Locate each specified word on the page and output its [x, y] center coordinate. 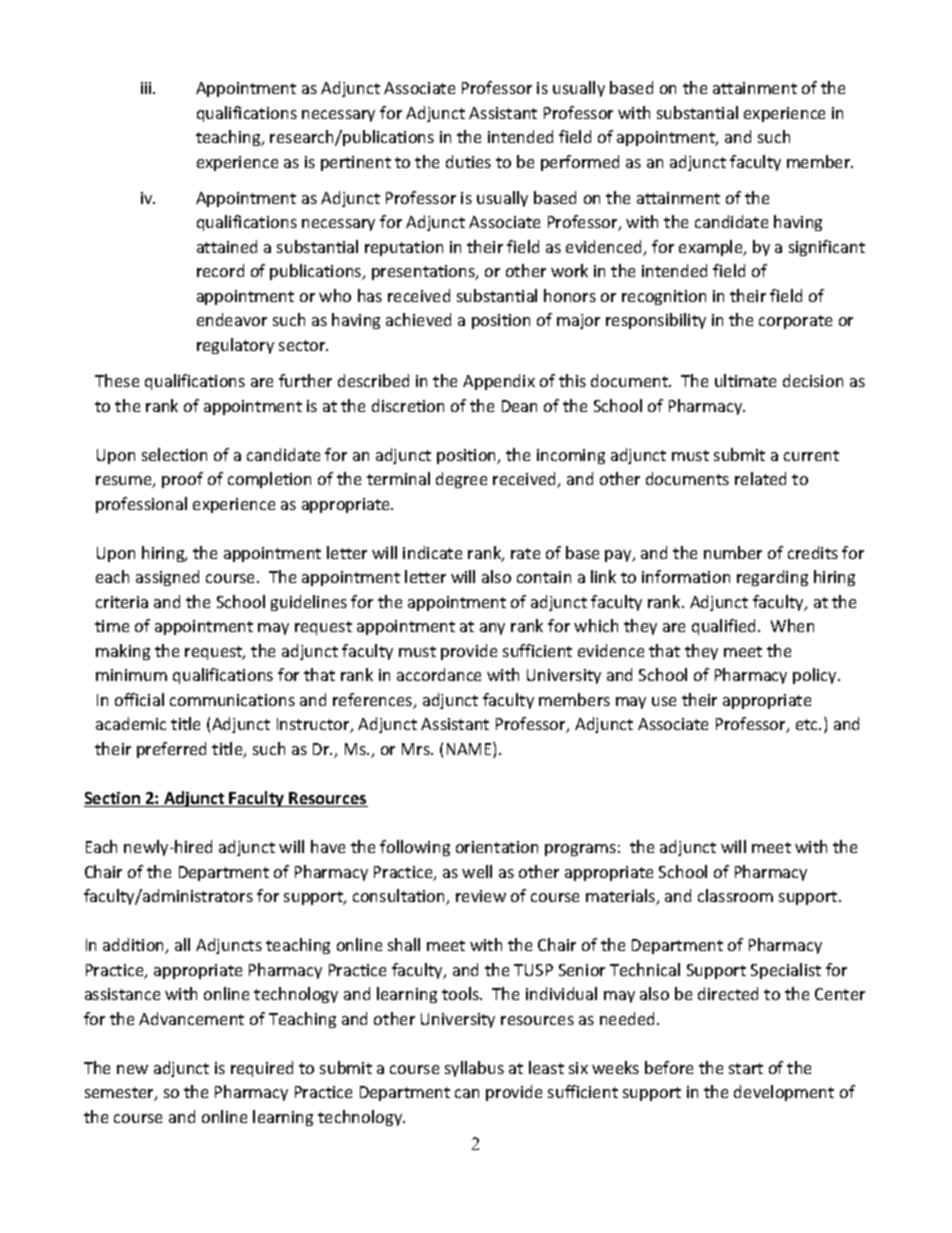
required [262, 1069]
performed [580, 163]
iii [147, 88]
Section [113, 799]
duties [468, 161]
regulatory [235, 346]
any [492, 629]
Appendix [499, 382]
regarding [772, 578]
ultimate [745, 380]
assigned [167, 578]
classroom [735, 895]
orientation [497, 847]
